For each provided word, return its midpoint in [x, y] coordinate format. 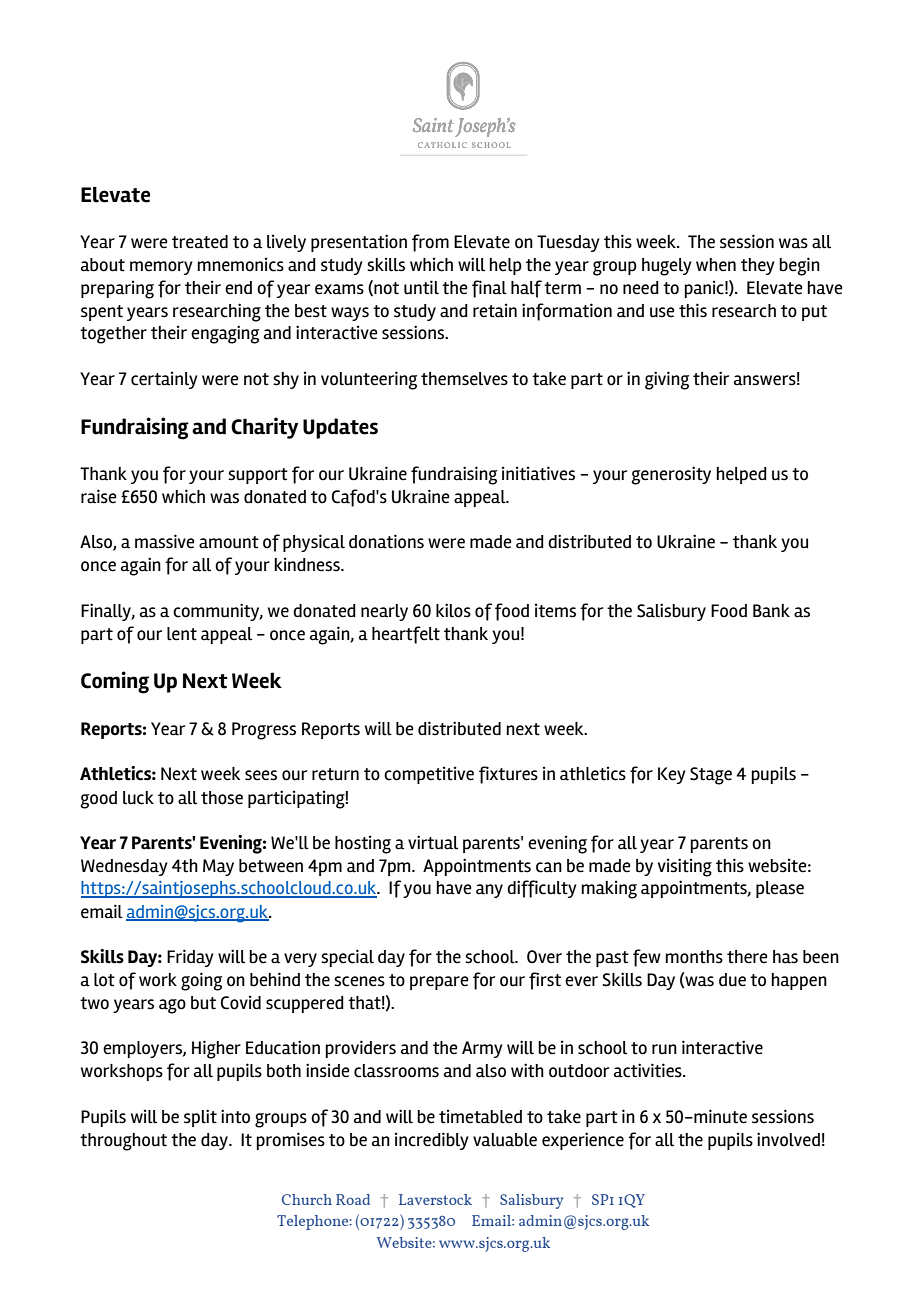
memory [161, 268]
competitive [429, 775]
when [716, 265]
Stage [711, 776]
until [421, 287]
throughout [123, 1142]
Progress [264, 731]
